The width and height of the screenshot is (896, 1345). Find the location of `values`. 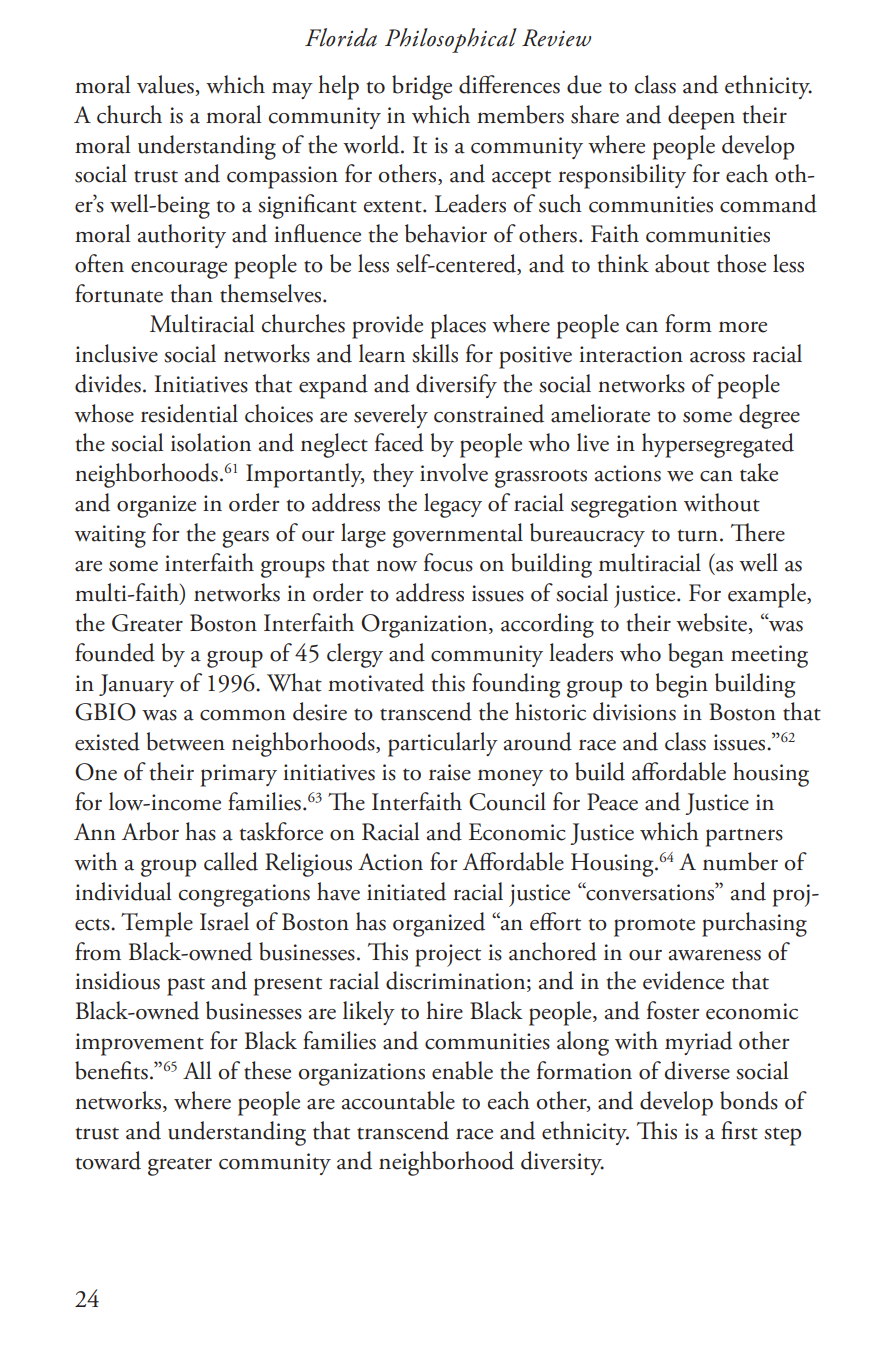

values is located at coordinates (166, 85).
